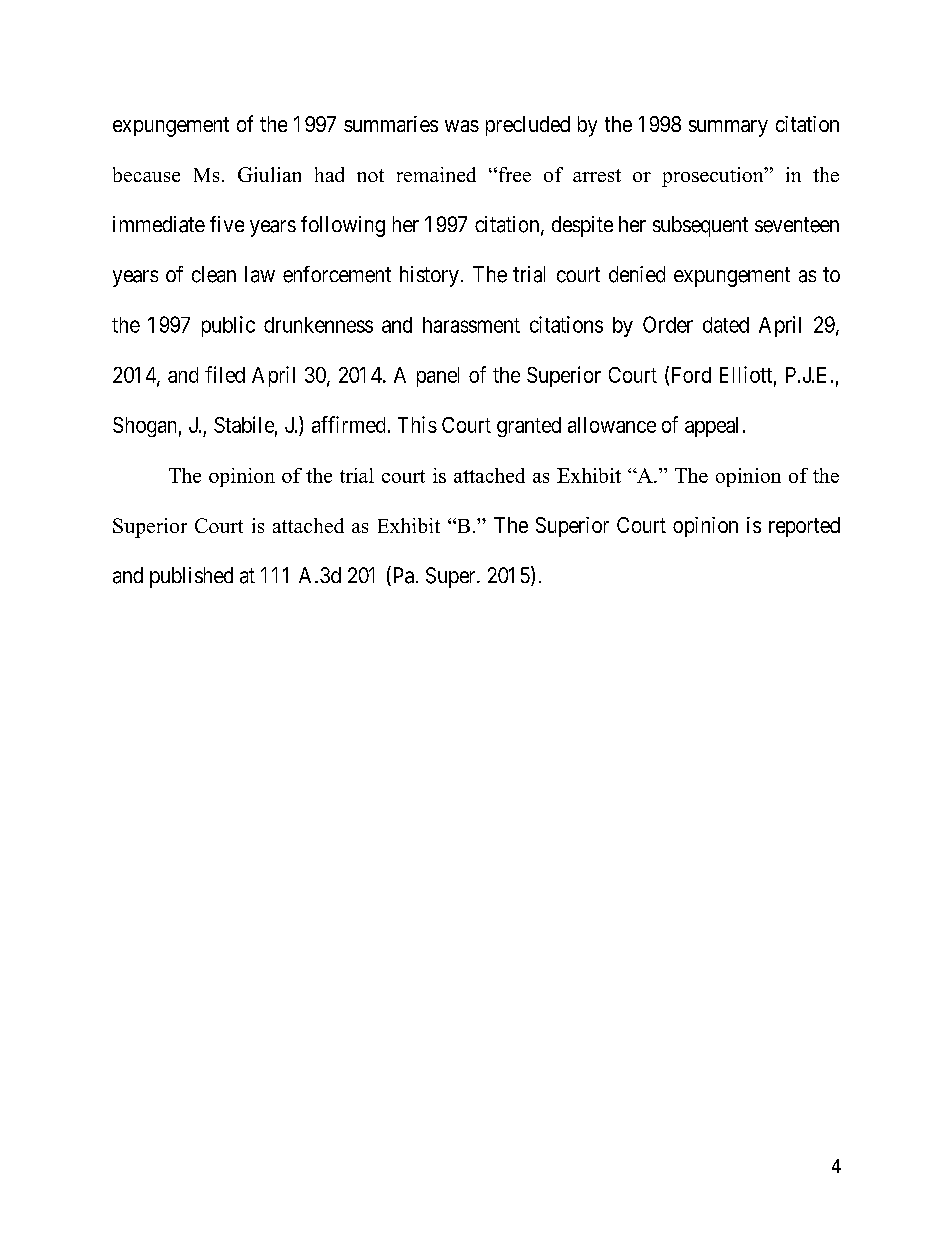 The image size is (952, 1233). I want to click on harassment, so click(471, 325).
